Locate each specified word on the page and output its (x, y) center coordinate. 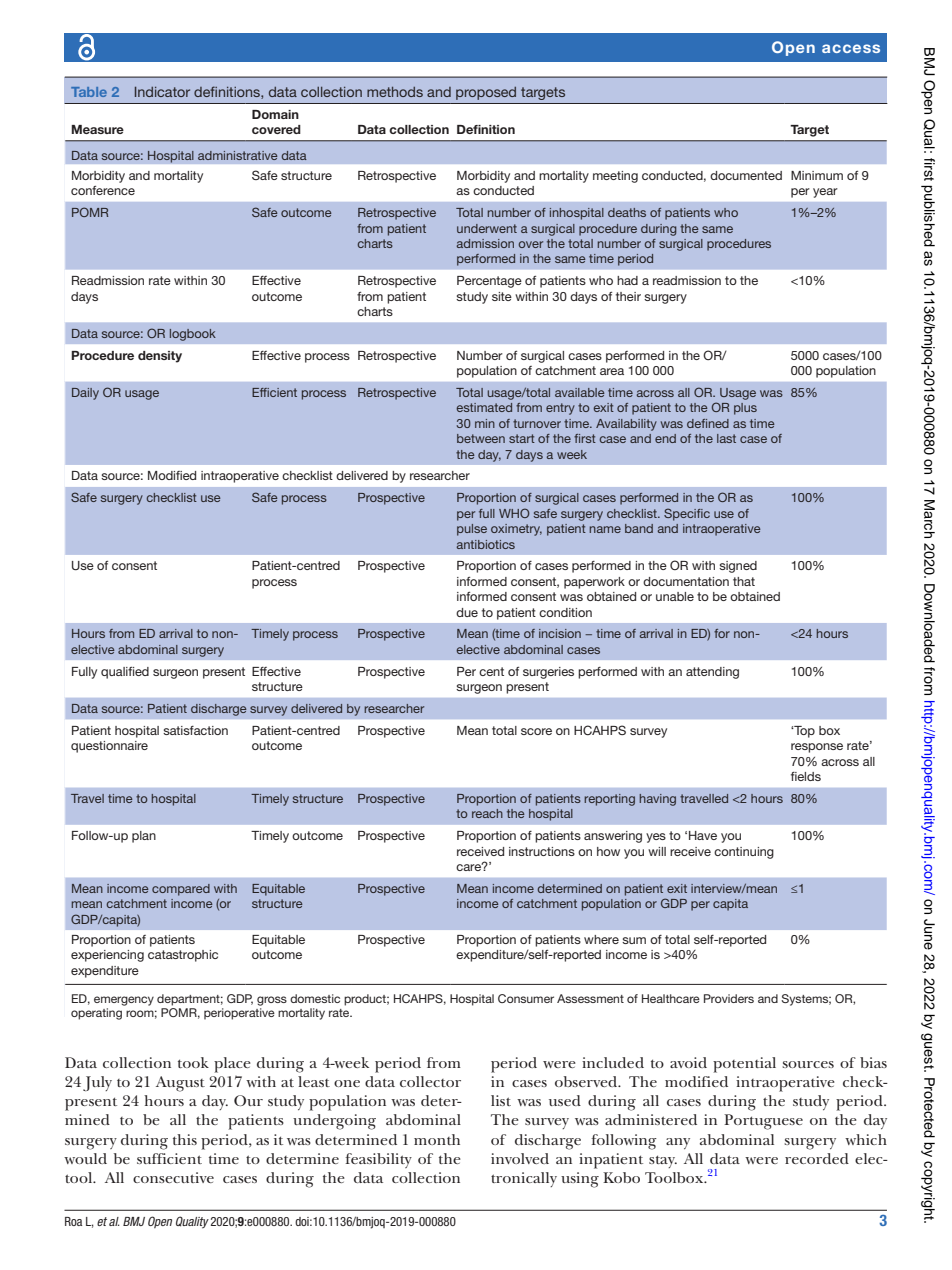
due (467, 612)
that (744, 581)
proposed (486, 93)
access (851, 48)
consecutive (173, 1177)
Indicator (162, 92)
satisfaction (195, 730)
